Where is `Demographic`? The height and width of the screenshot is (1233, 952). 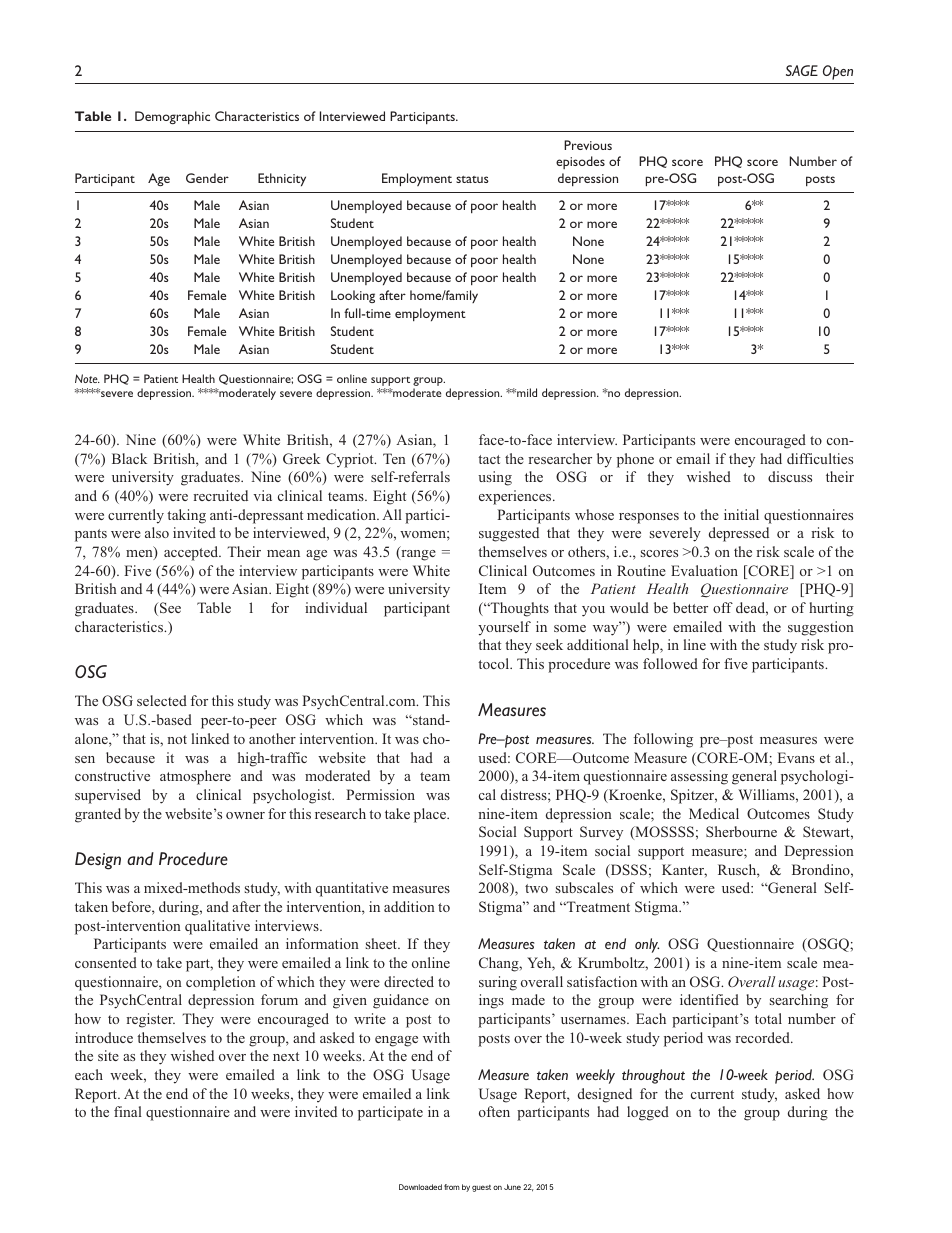 Demographic is located at coordinates (172, 117).
